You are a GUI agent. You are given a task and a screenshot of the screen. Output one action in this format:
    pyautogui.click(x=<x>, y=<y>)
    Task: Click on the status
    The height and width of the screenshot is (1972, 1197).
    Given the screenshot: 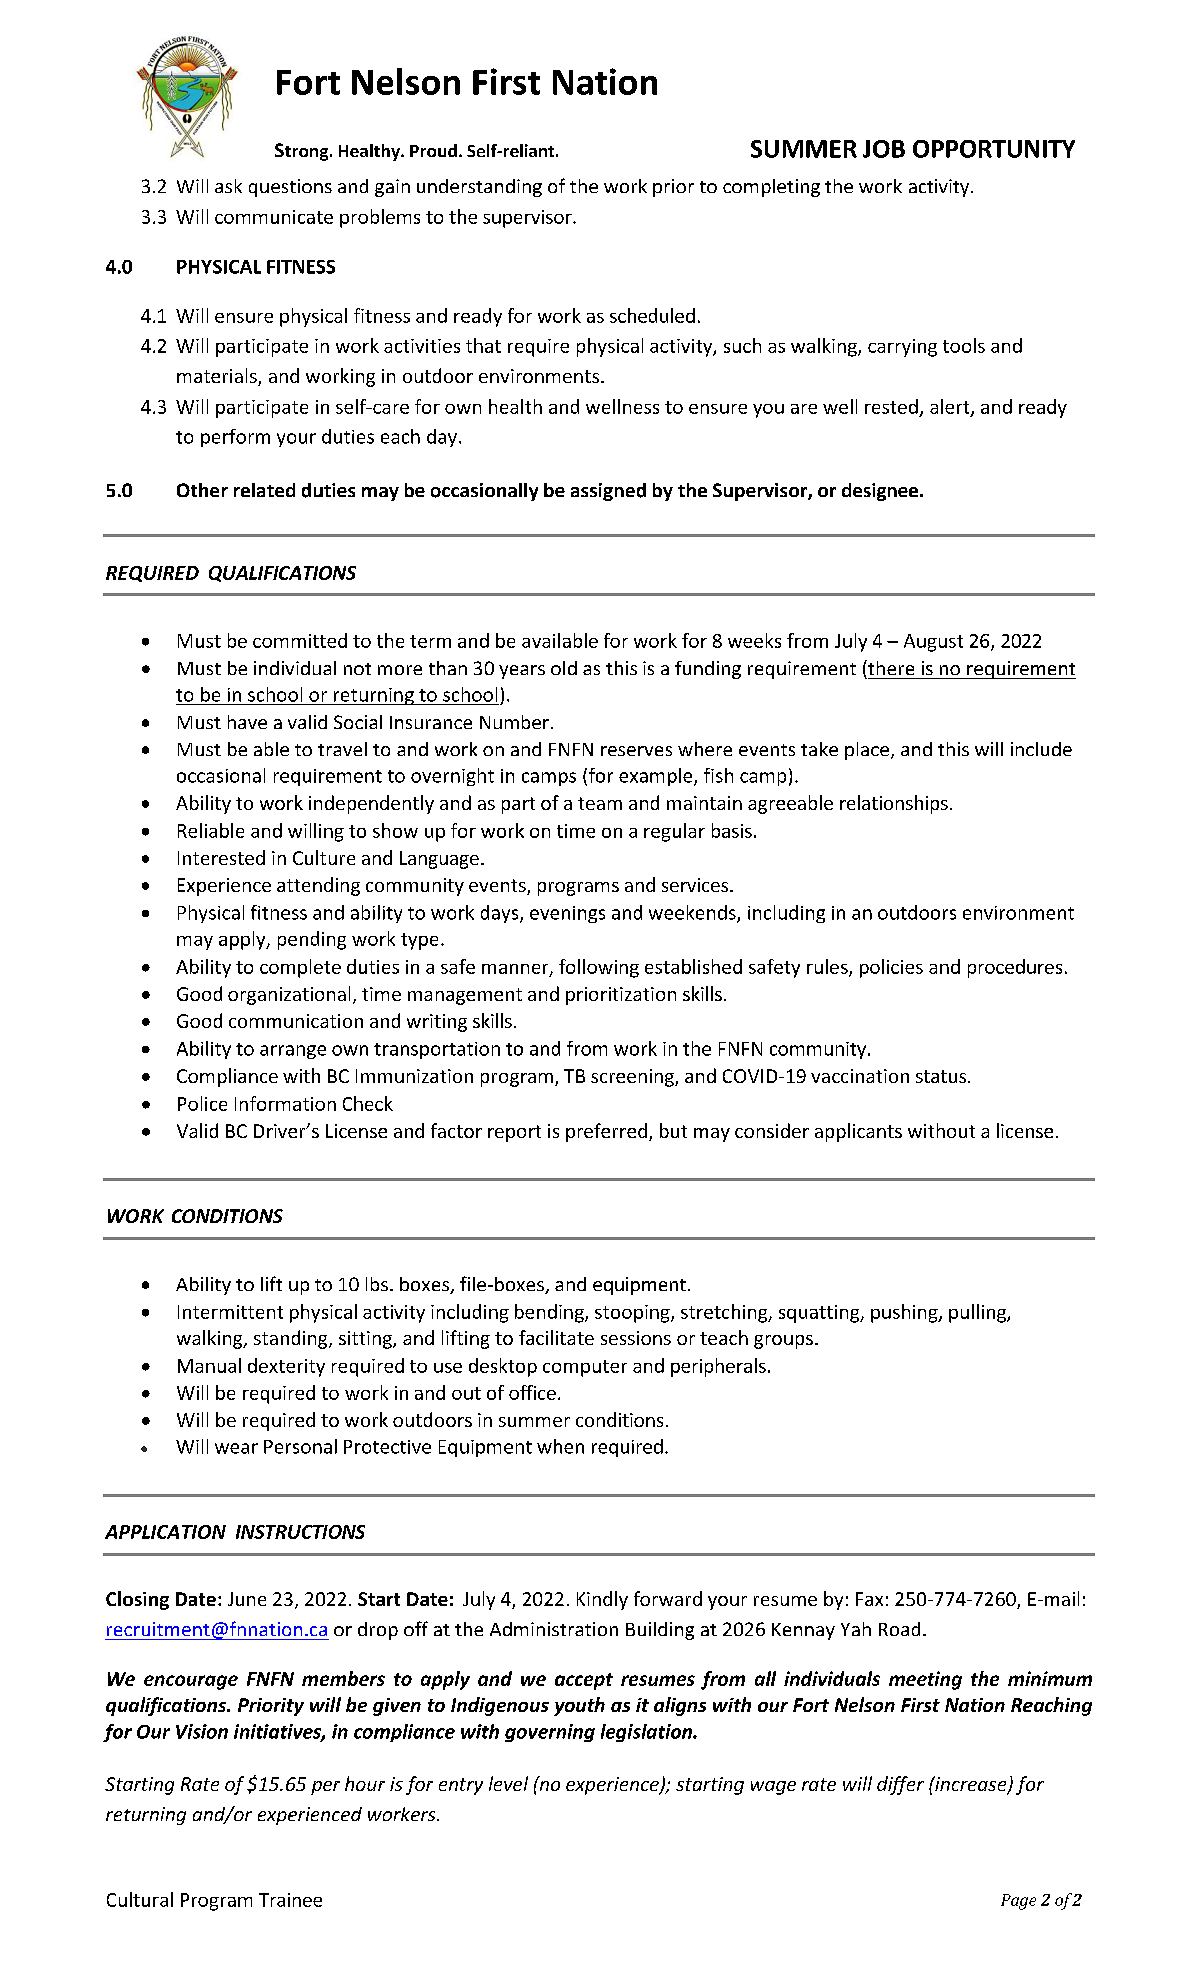 What is the action you would take?
    pyautogui.click(x=941, y=1076)
